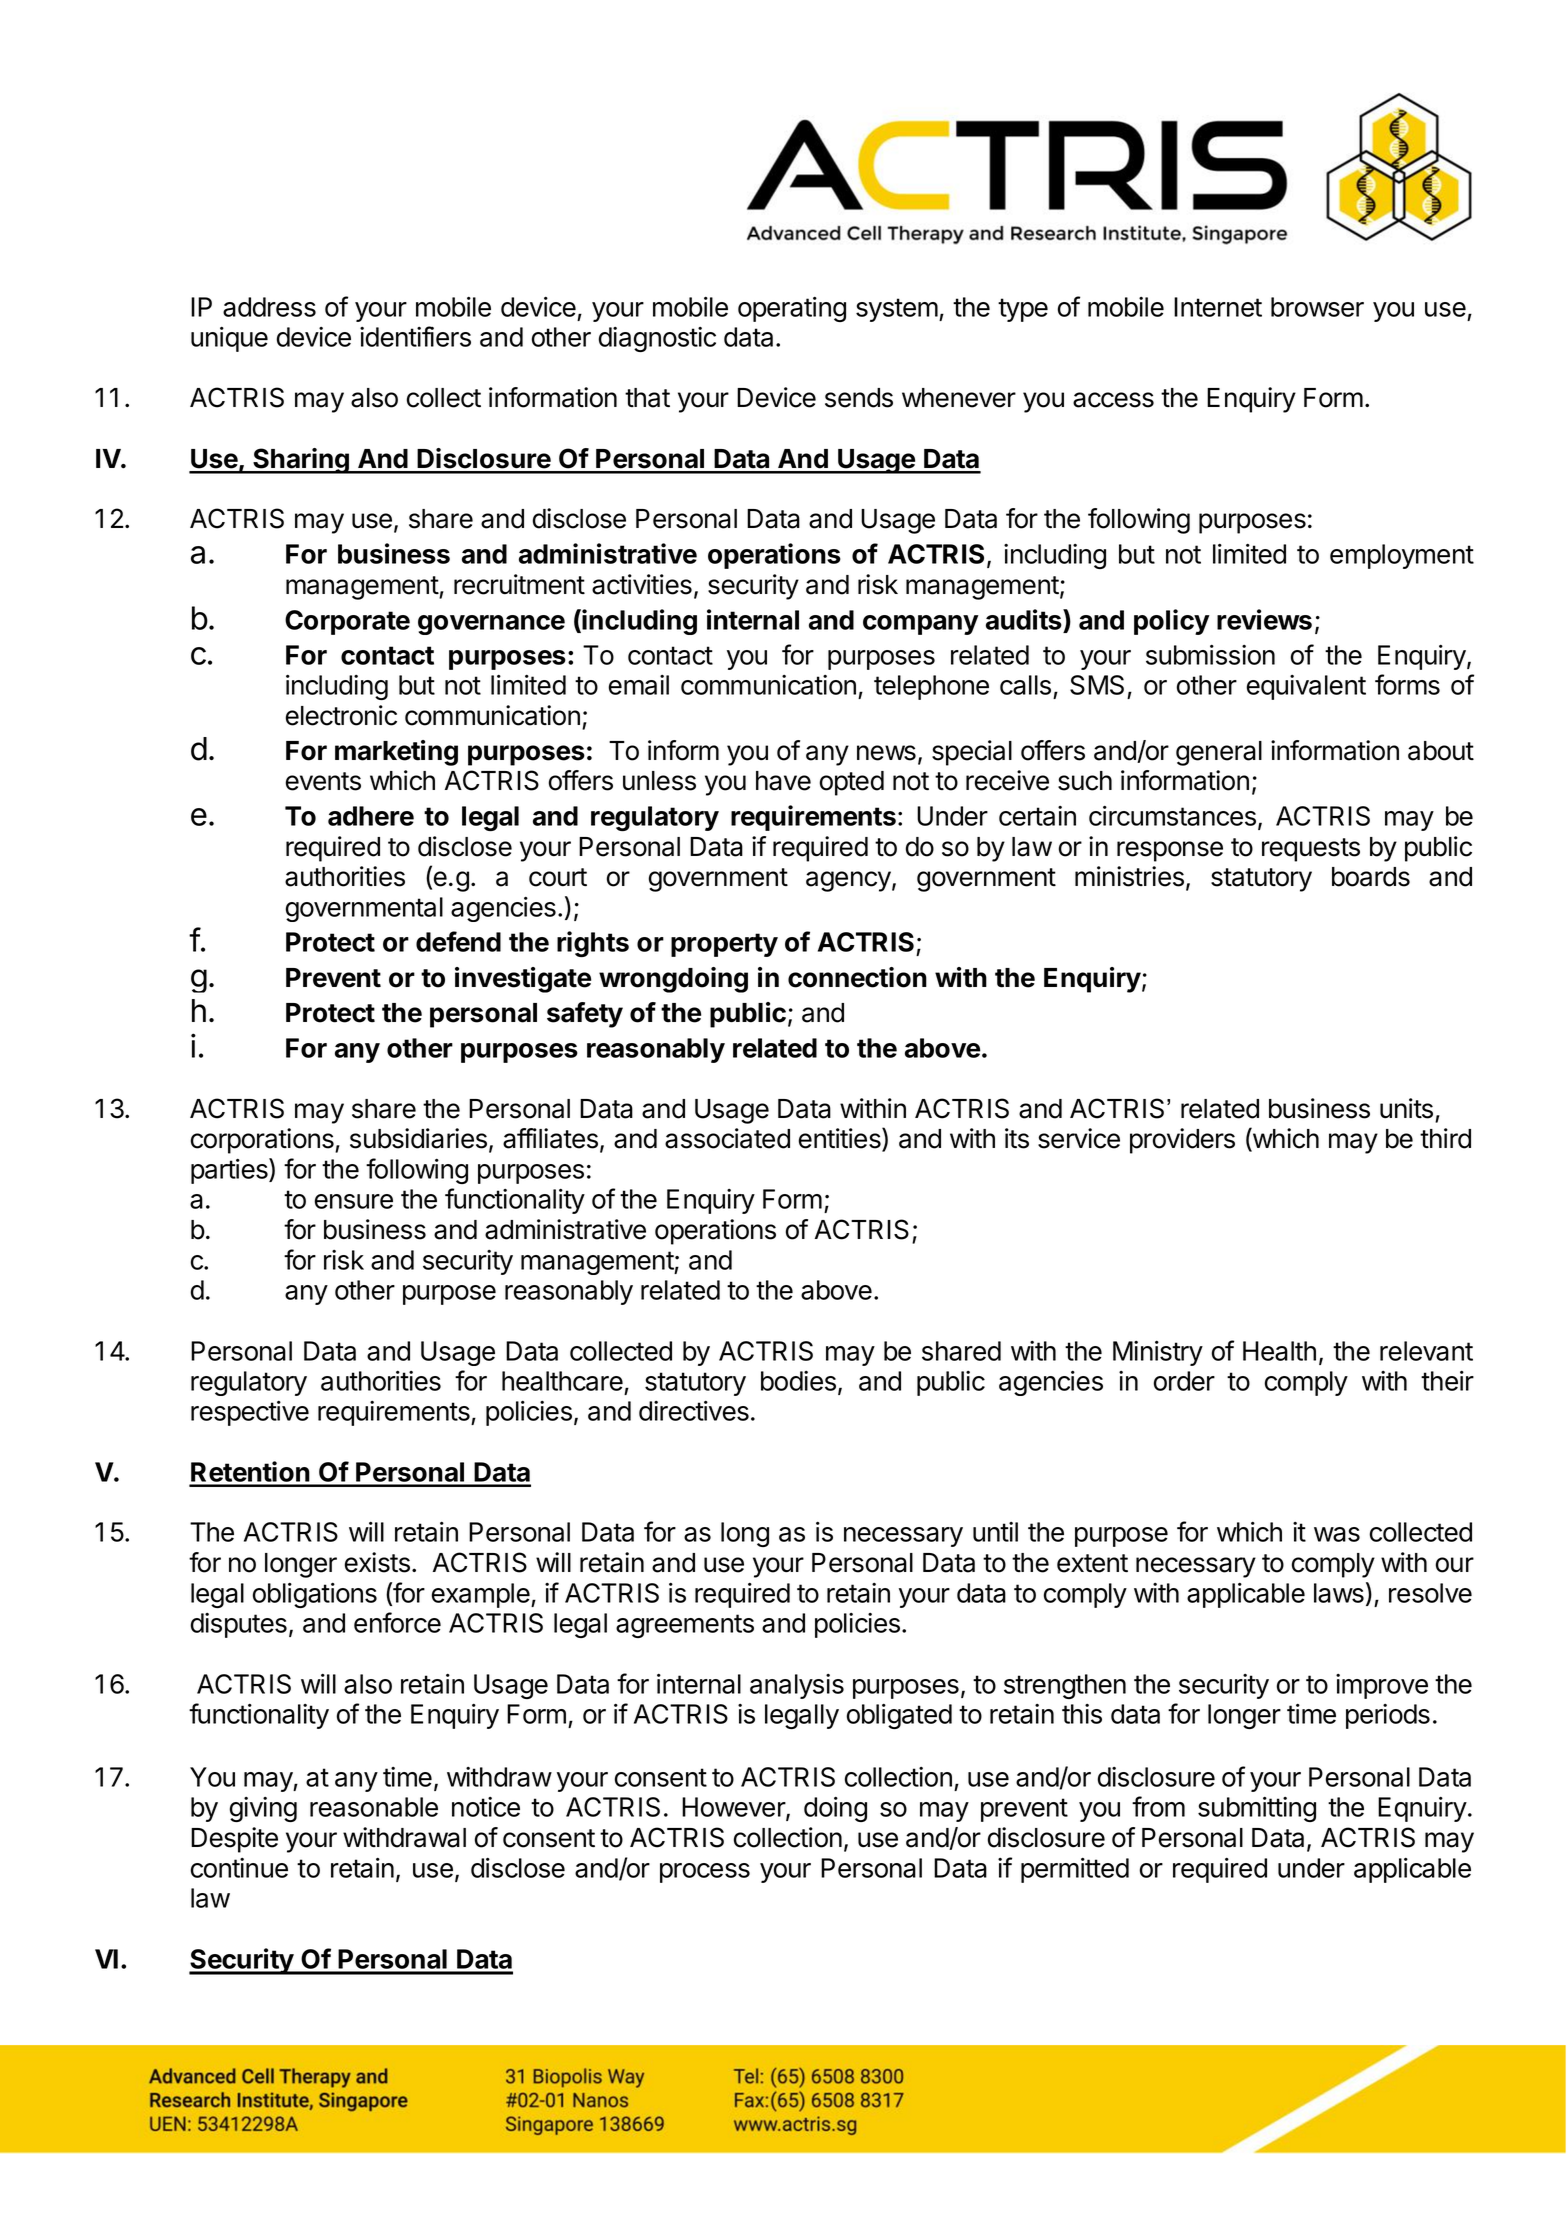 The width and height of the screenshot is (1568, 2217). What do you see at coordinates (374, 1807) in the screenshot?
I see `reasonable` at bounding box center [374, 1807].
